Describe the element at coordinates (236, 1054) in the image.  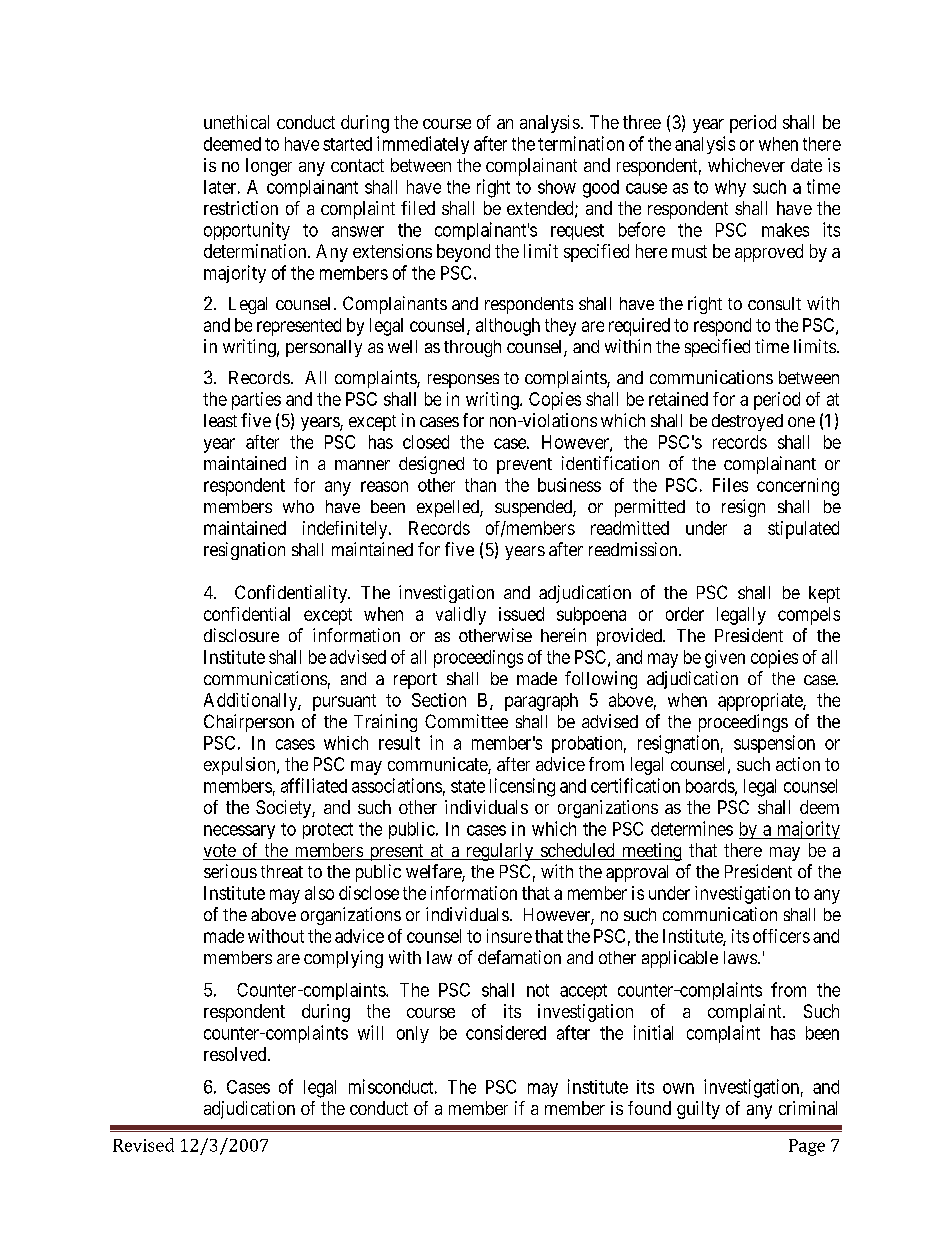
I see `resolved` at that location.
